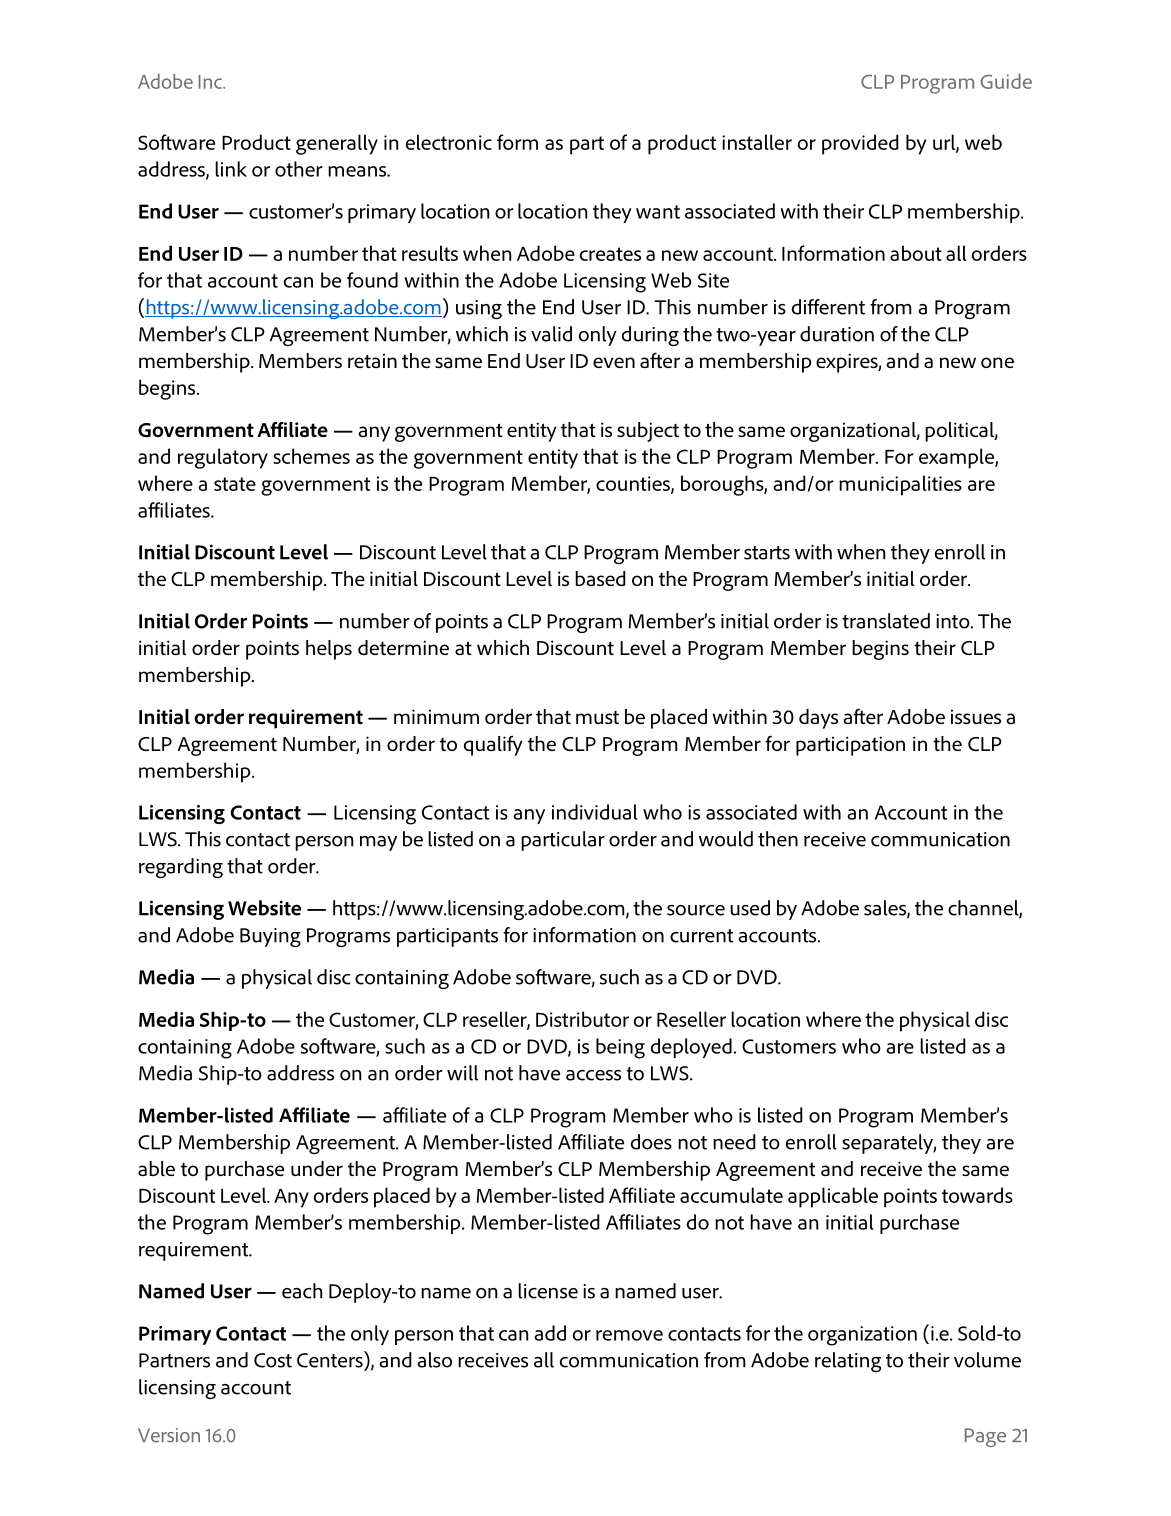  What do you see at coordinates (629, 1335) in the screenshot?
I see `remove` at bounding box center [629, 1335].
